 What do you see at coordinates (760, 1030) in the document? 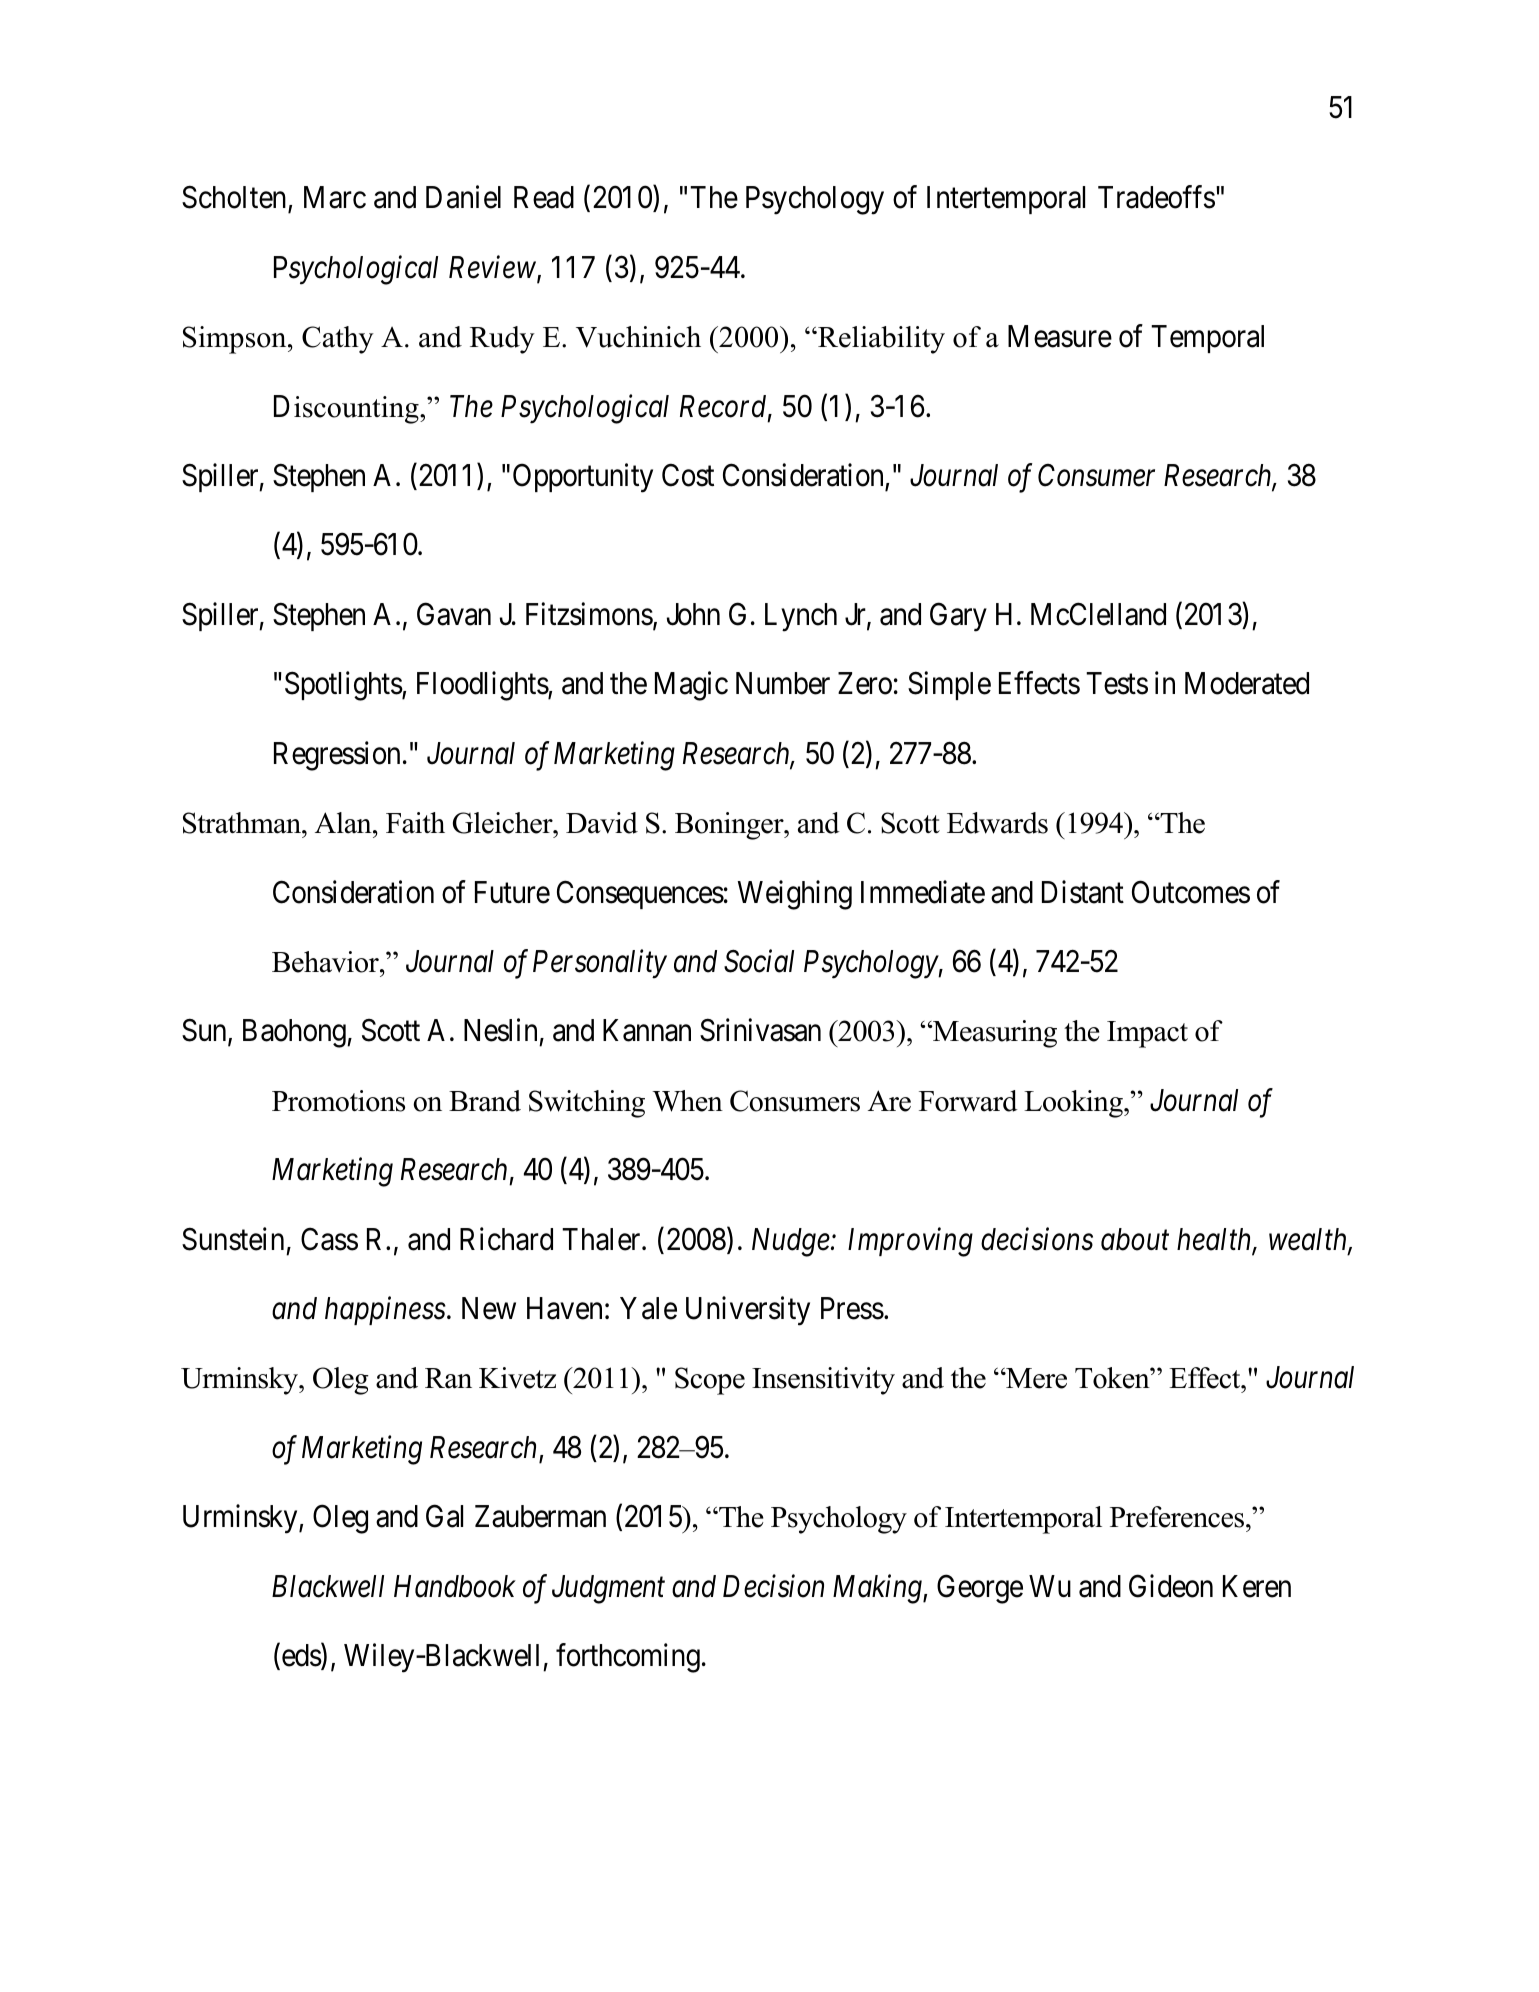
I see `Srinivasan` at bounding box center [760, 1030].
